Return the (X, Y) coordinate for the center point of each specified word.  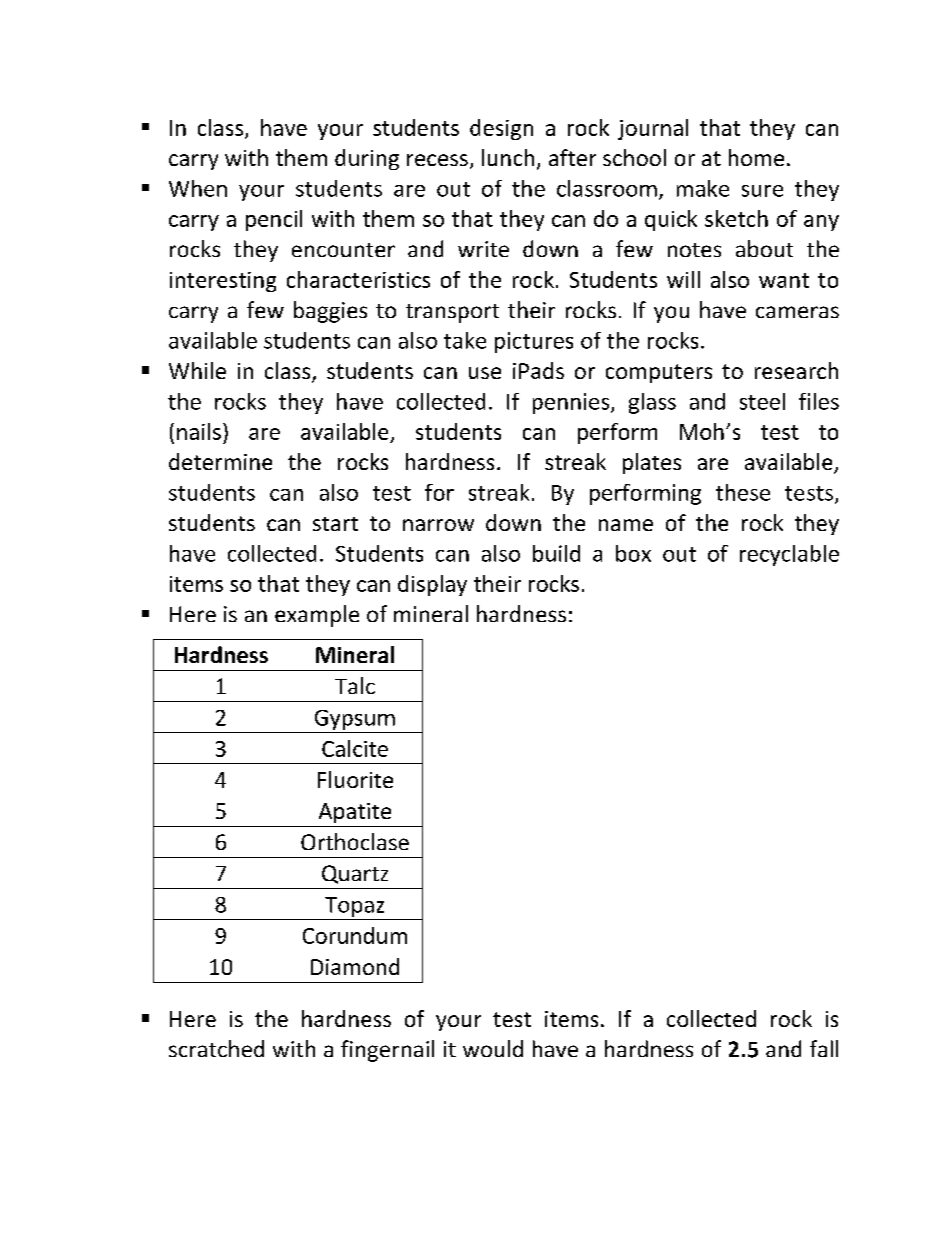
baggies (330, 312)
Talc (355, 685)
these (743, 492)
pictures (534, 342)
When (198, 188)
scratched (216, 1048)
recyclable (789, 555)
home (756, 157)
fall (824, 1048)
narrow (438, 525)
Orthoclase (355, 841)
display (432, 585)
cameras (797, 312)
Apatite (355, 813)
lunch (508, 157)
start (335, 524)
